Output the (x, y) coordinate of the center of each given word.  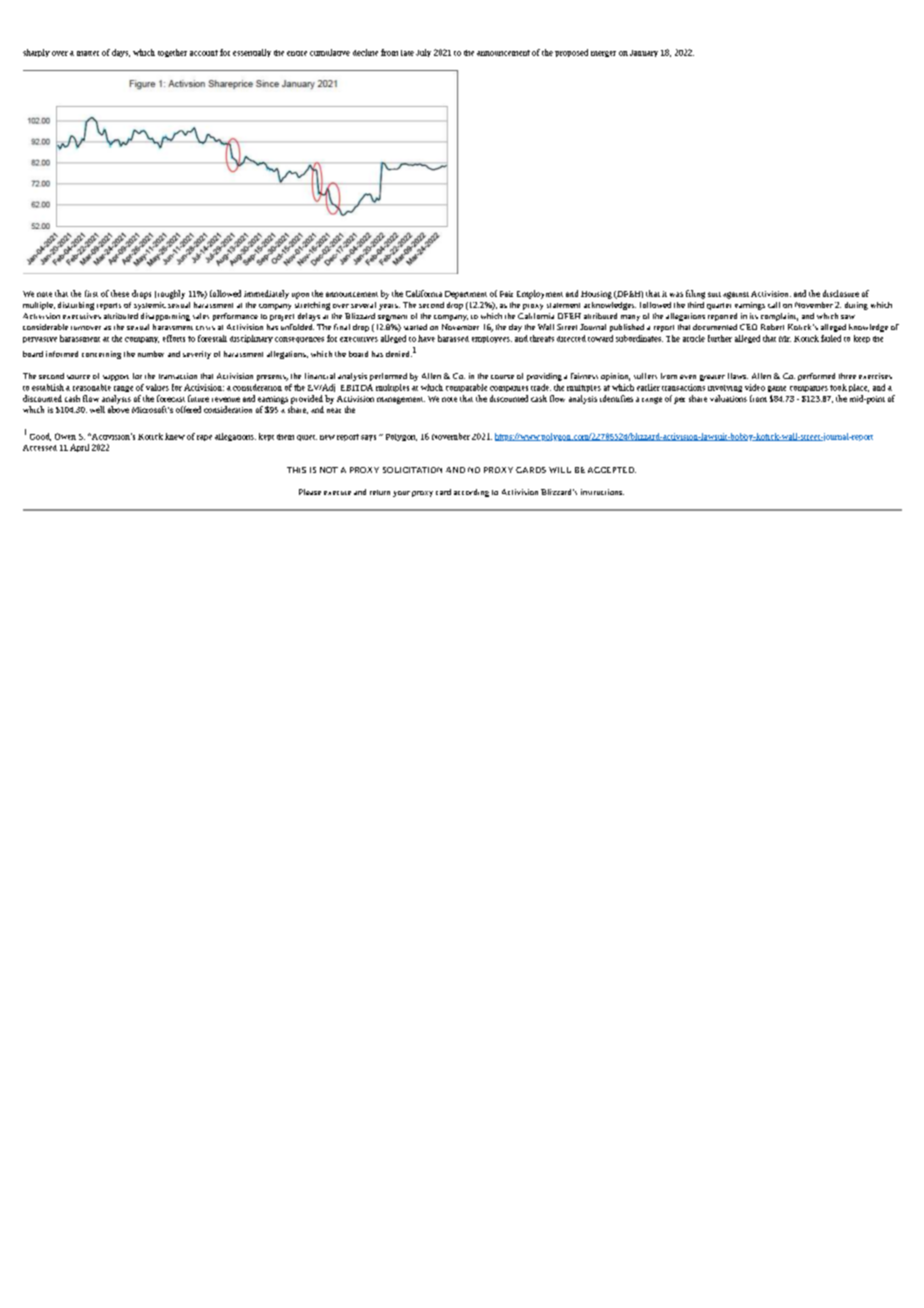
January (644, 53)
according (471, 493)
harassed (453, 338)
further (720, 338)
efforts (174, 338)
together (172, 53)
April (79, 448)
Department (466, 295)
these (120, 293)
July (423, 53)
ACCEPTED (612, 470)
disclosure (841, 293)
